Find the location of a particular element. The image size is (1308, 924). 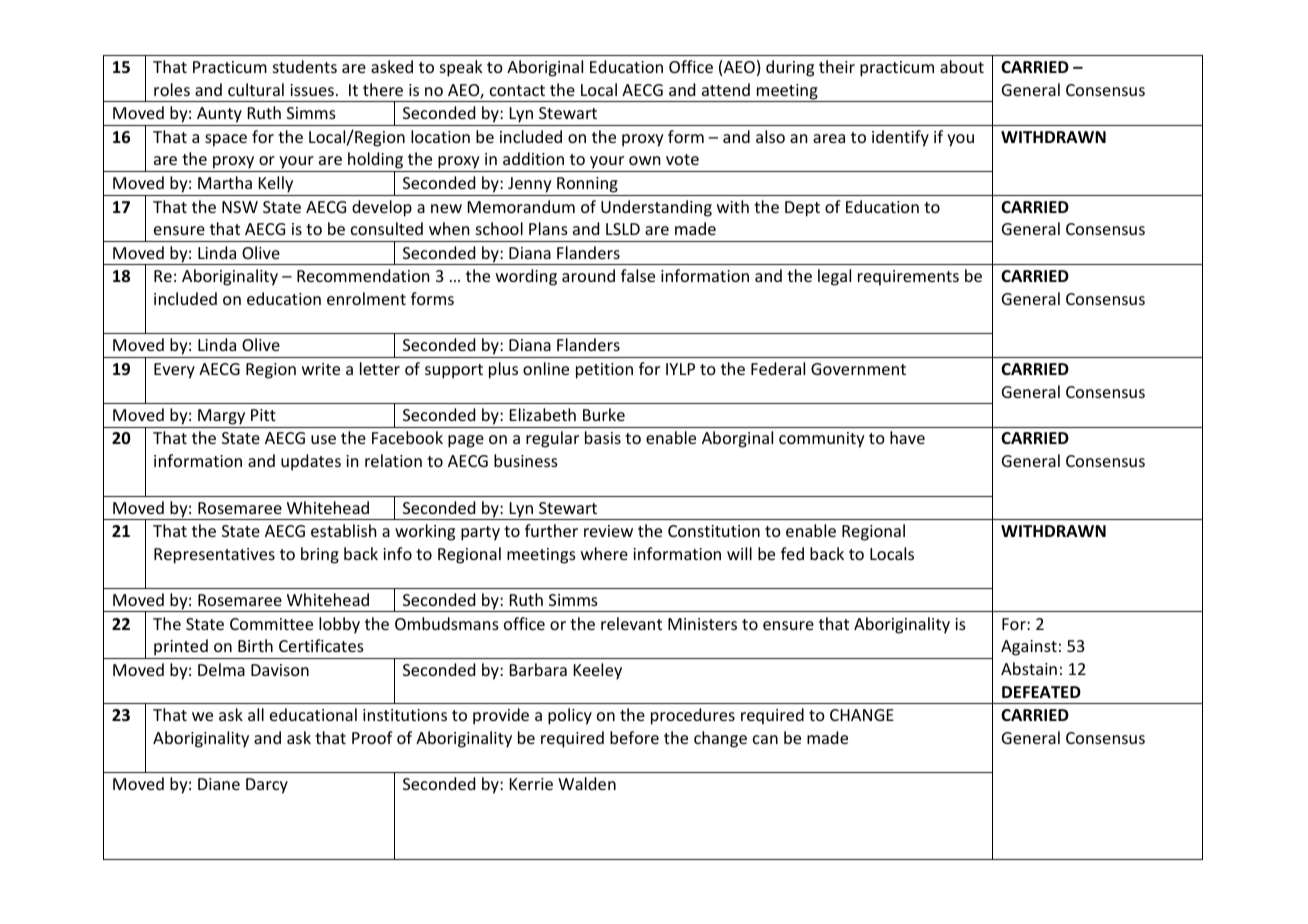

Walden is located at coordinates (587, 783).
